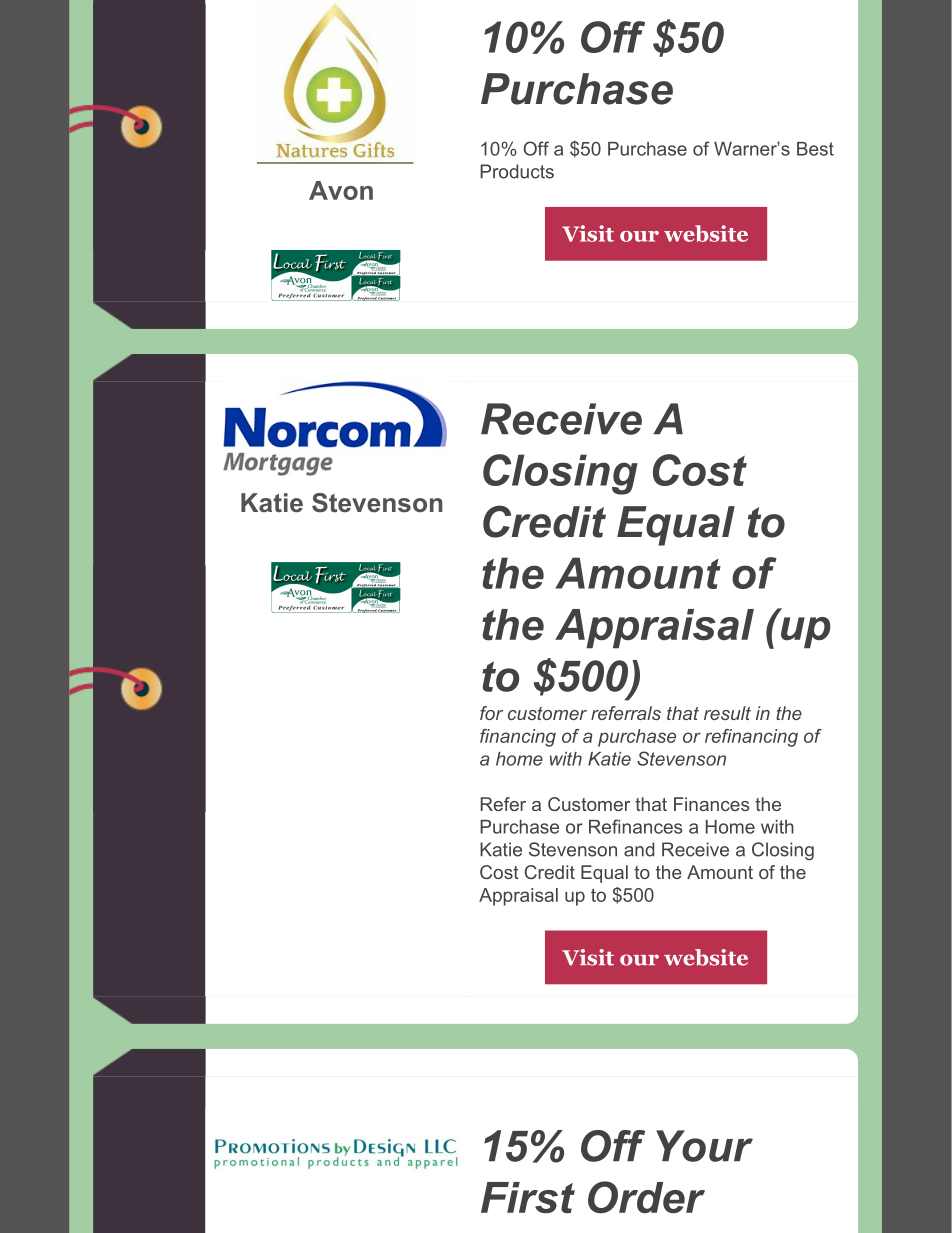 The width and height of the document is (952, 1233). I want to click on Products, so click(517, 171).
